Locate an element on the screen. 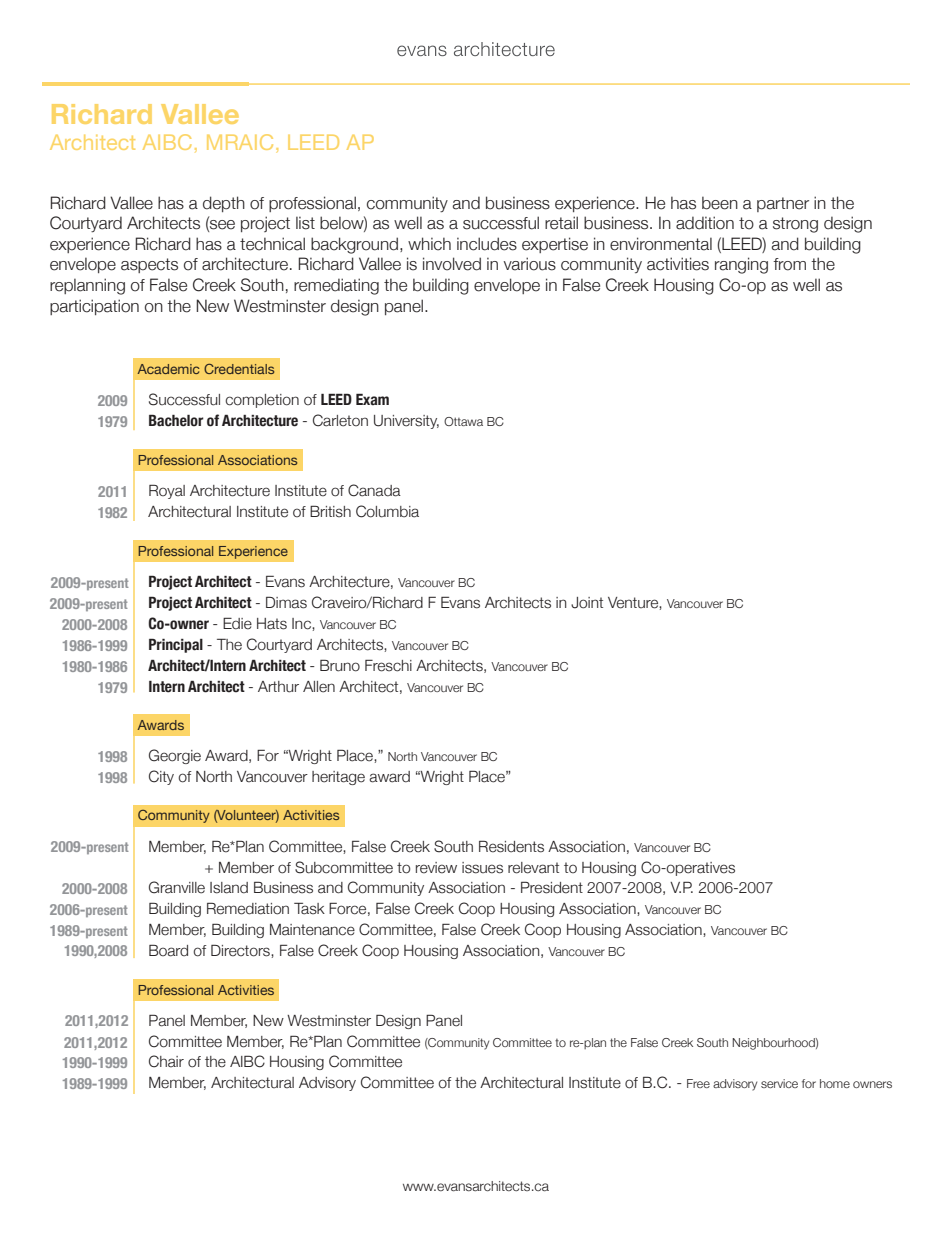 The height and width of the screenshot is (1233, 952). Royal is located at coordinates (167, 491).
